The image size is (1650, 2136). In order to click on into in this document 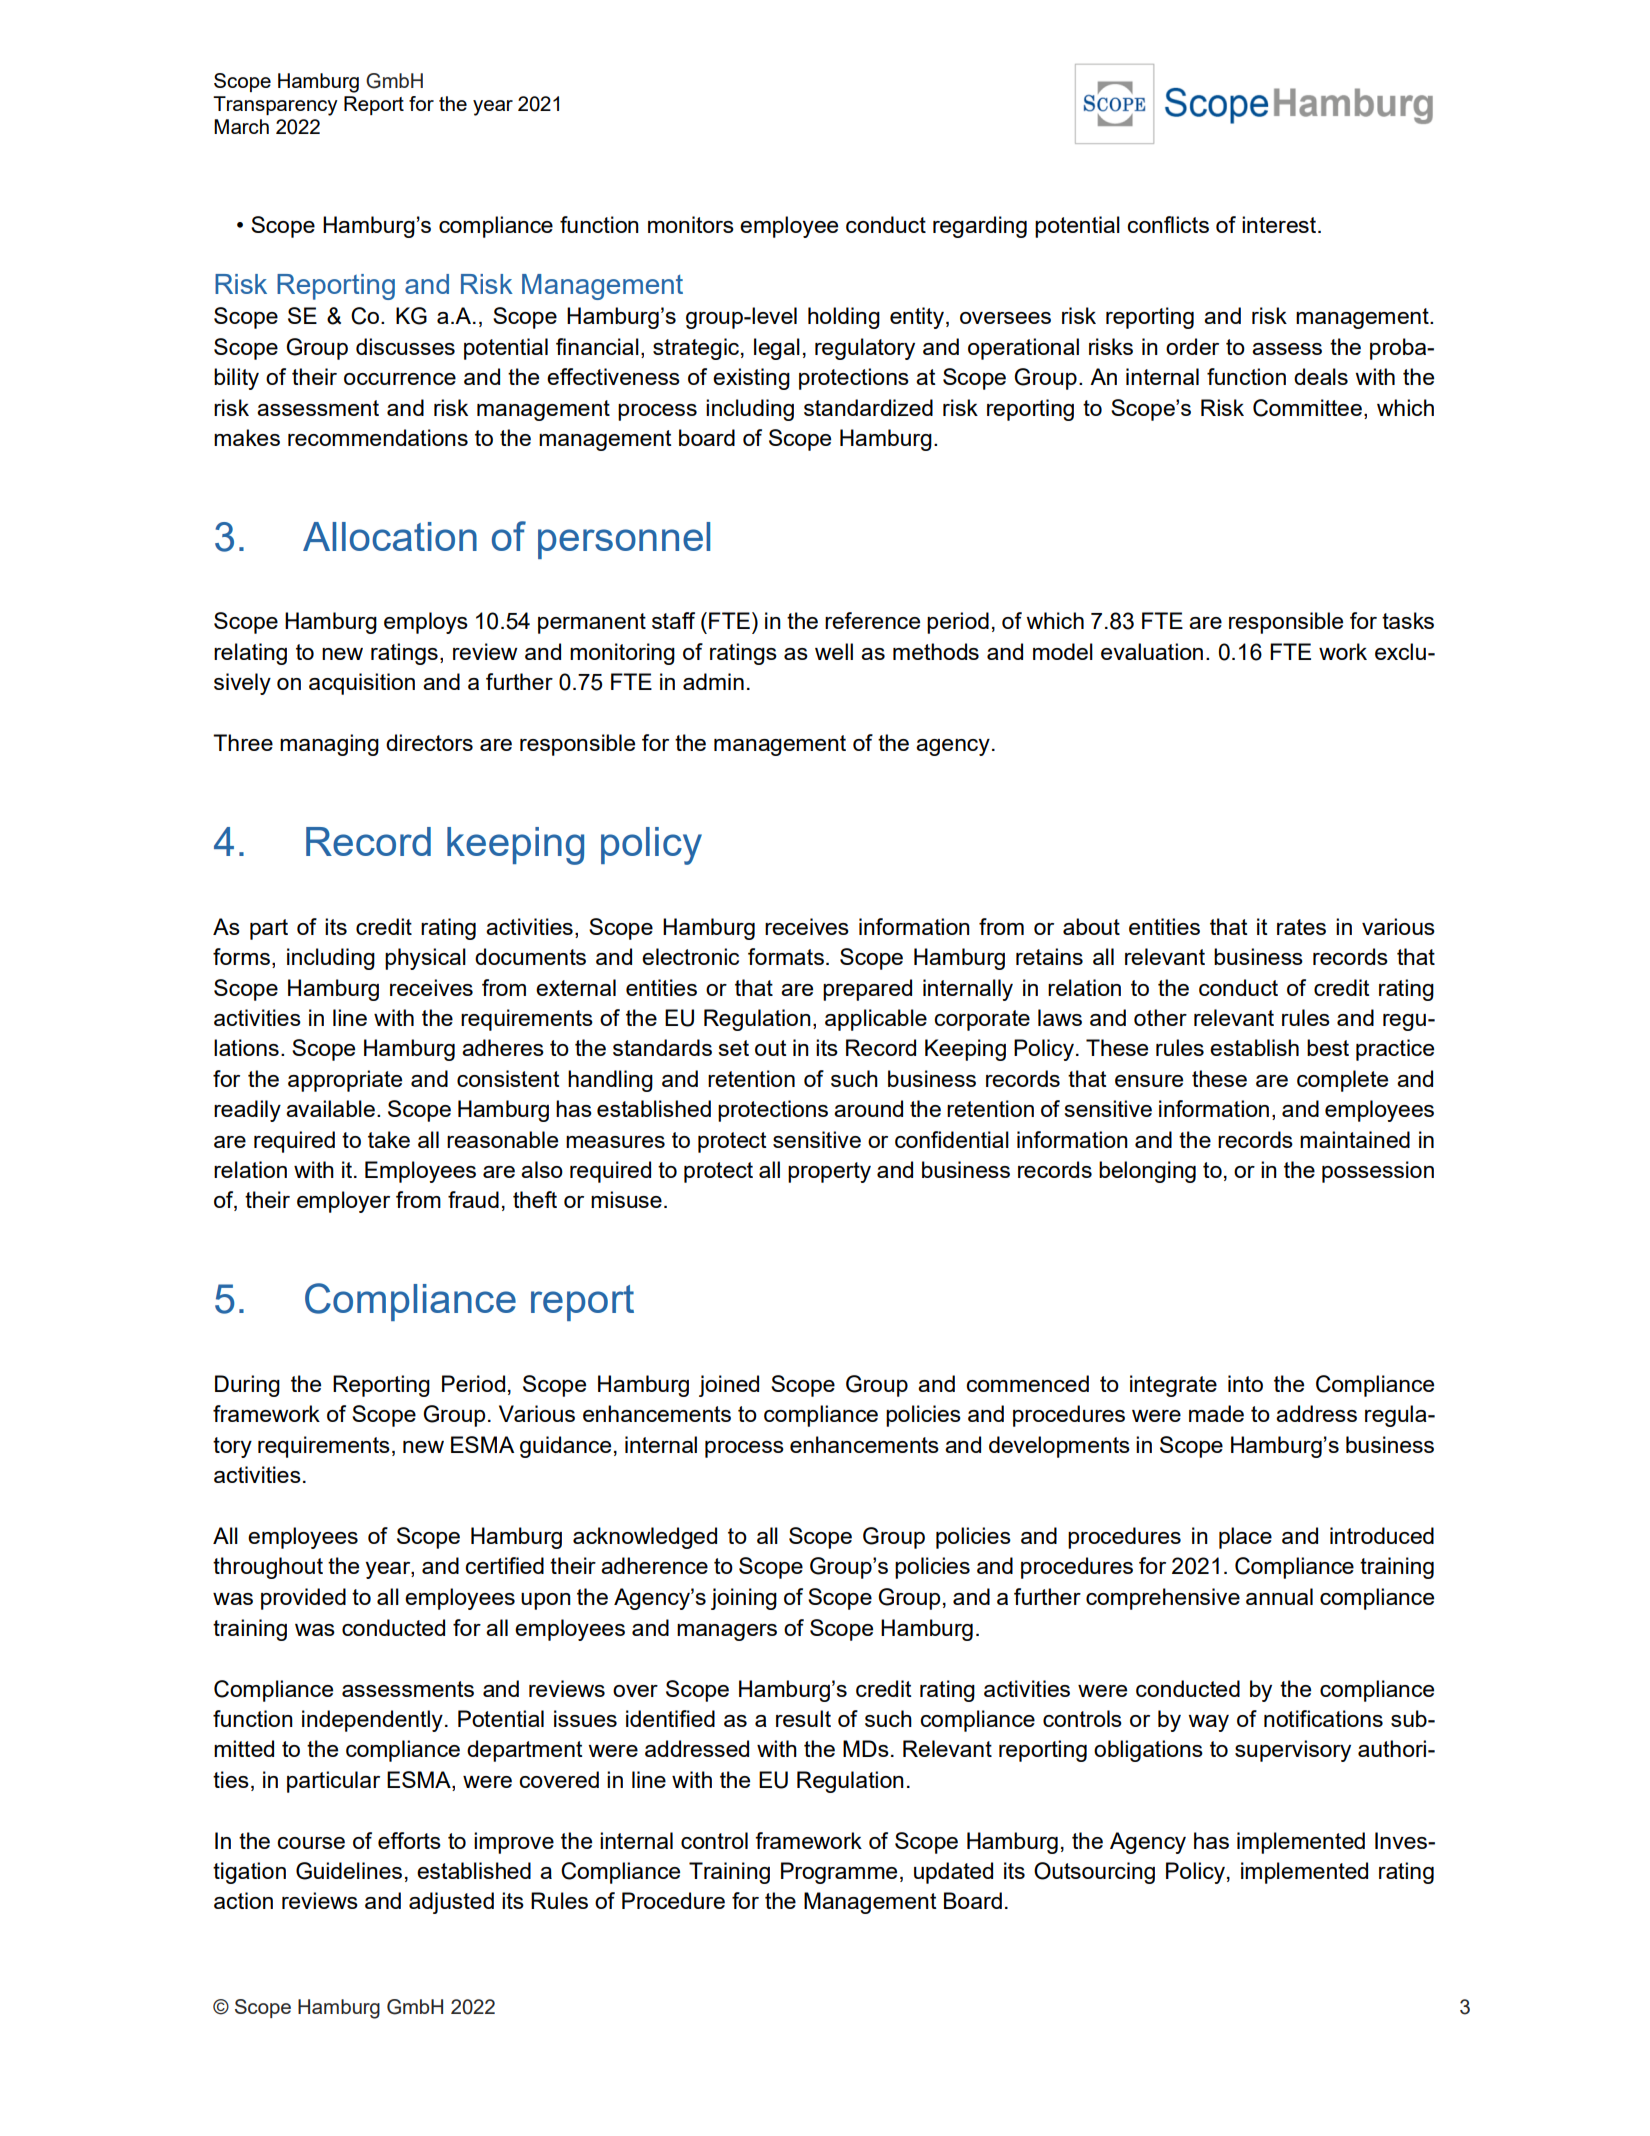, I will do `click(1245, 1383)`.
